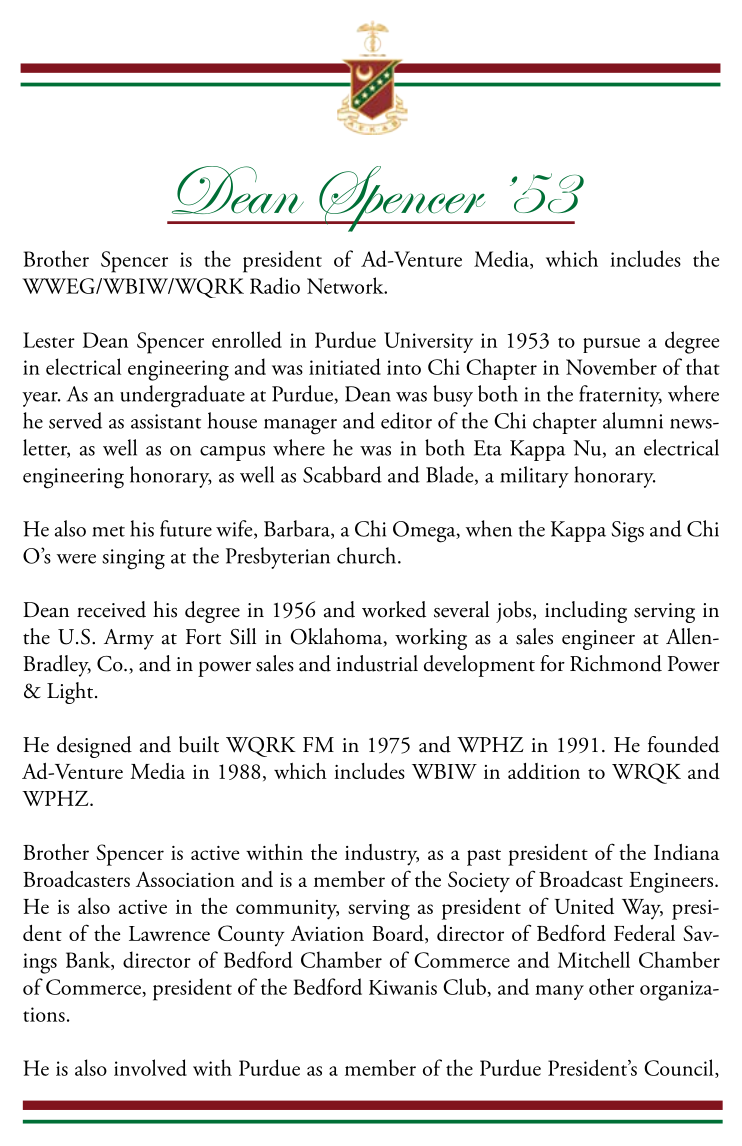 This image has width=742, height=1146. I want to click on Kiwanis, so click(403, 987).
